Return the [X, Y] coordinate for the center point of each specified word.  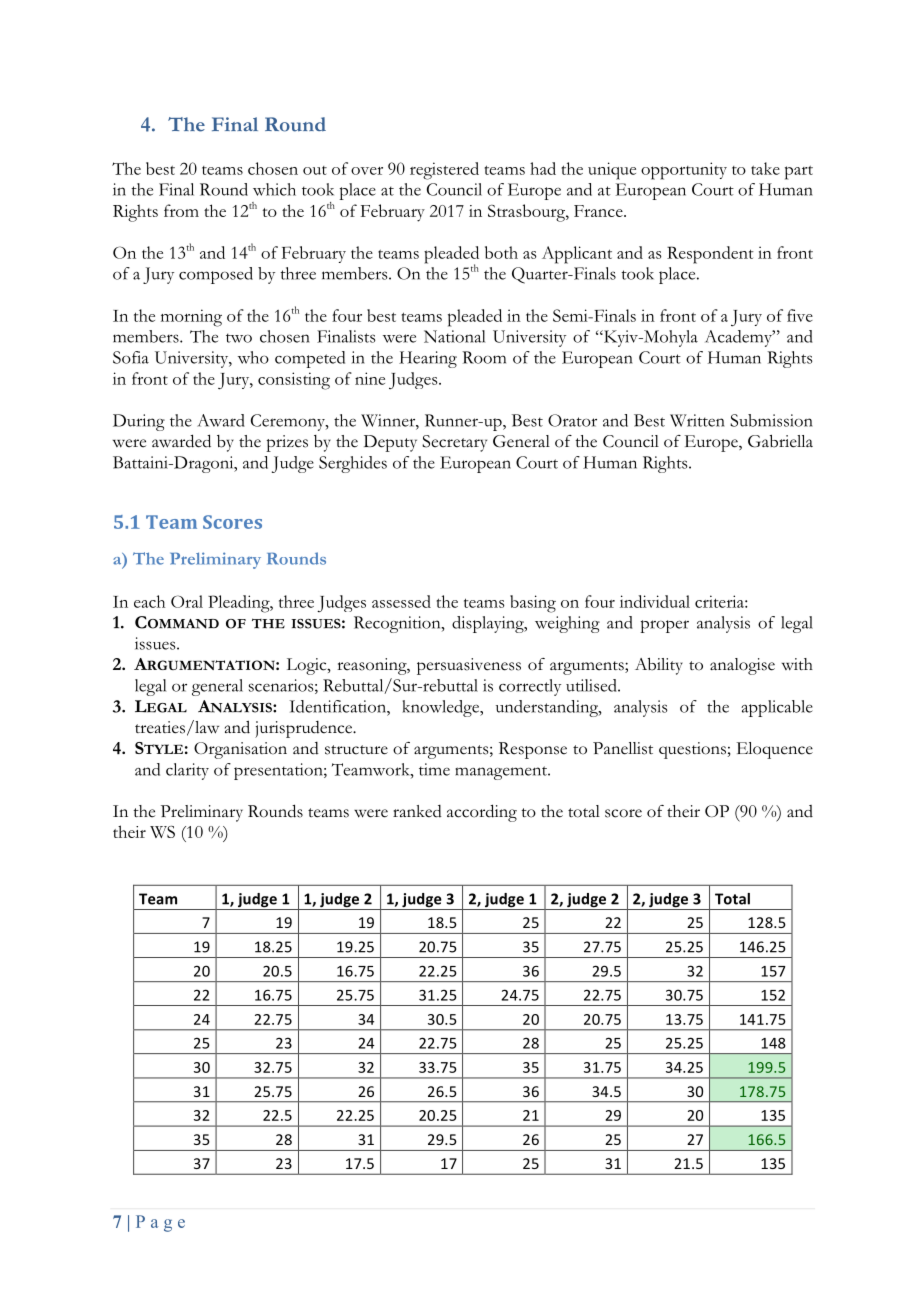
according [482, 813]
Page [160, 1223]
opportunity [684, 171]
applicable [777, 708]
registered [444, 171]
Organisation [240, 750]
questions [692, 750]
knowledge [441, 708]
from [181, 210]
